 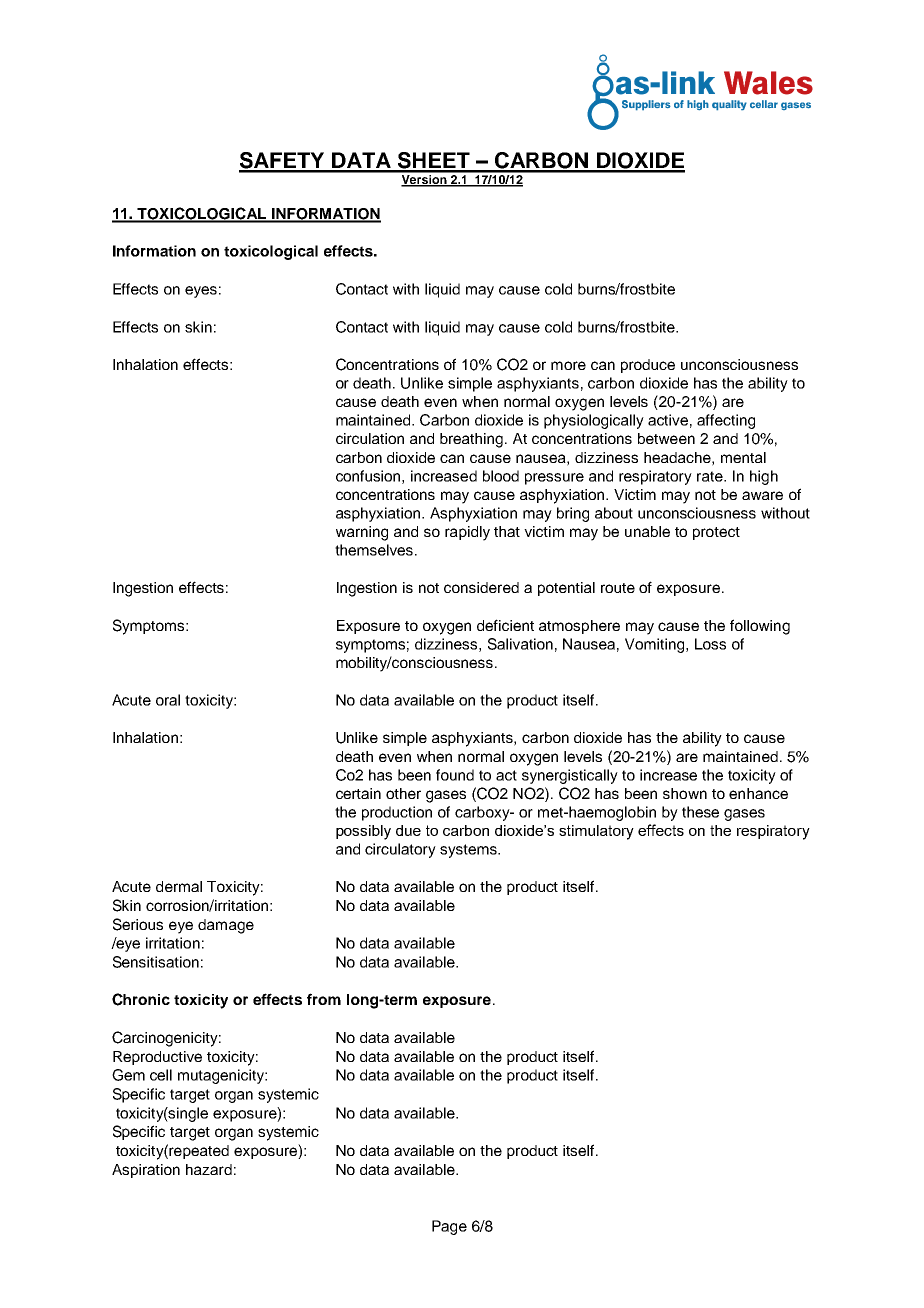 What do you see at coordinates (449, 1227) in the screenshot?
I see `Page` at bounding box center [449, 1227].
